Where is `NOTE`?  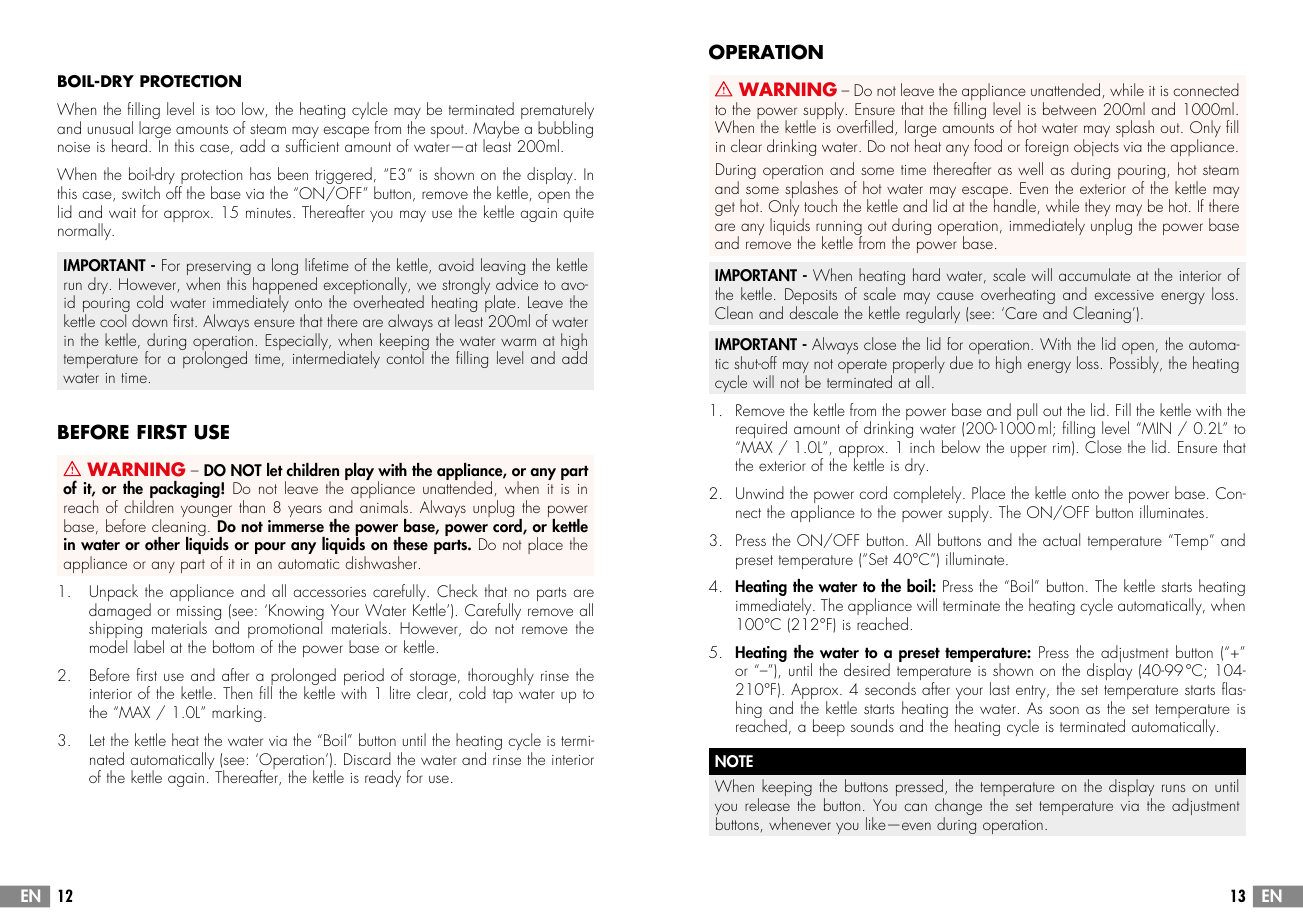 NOTE is located at coordinates (734, 761).
